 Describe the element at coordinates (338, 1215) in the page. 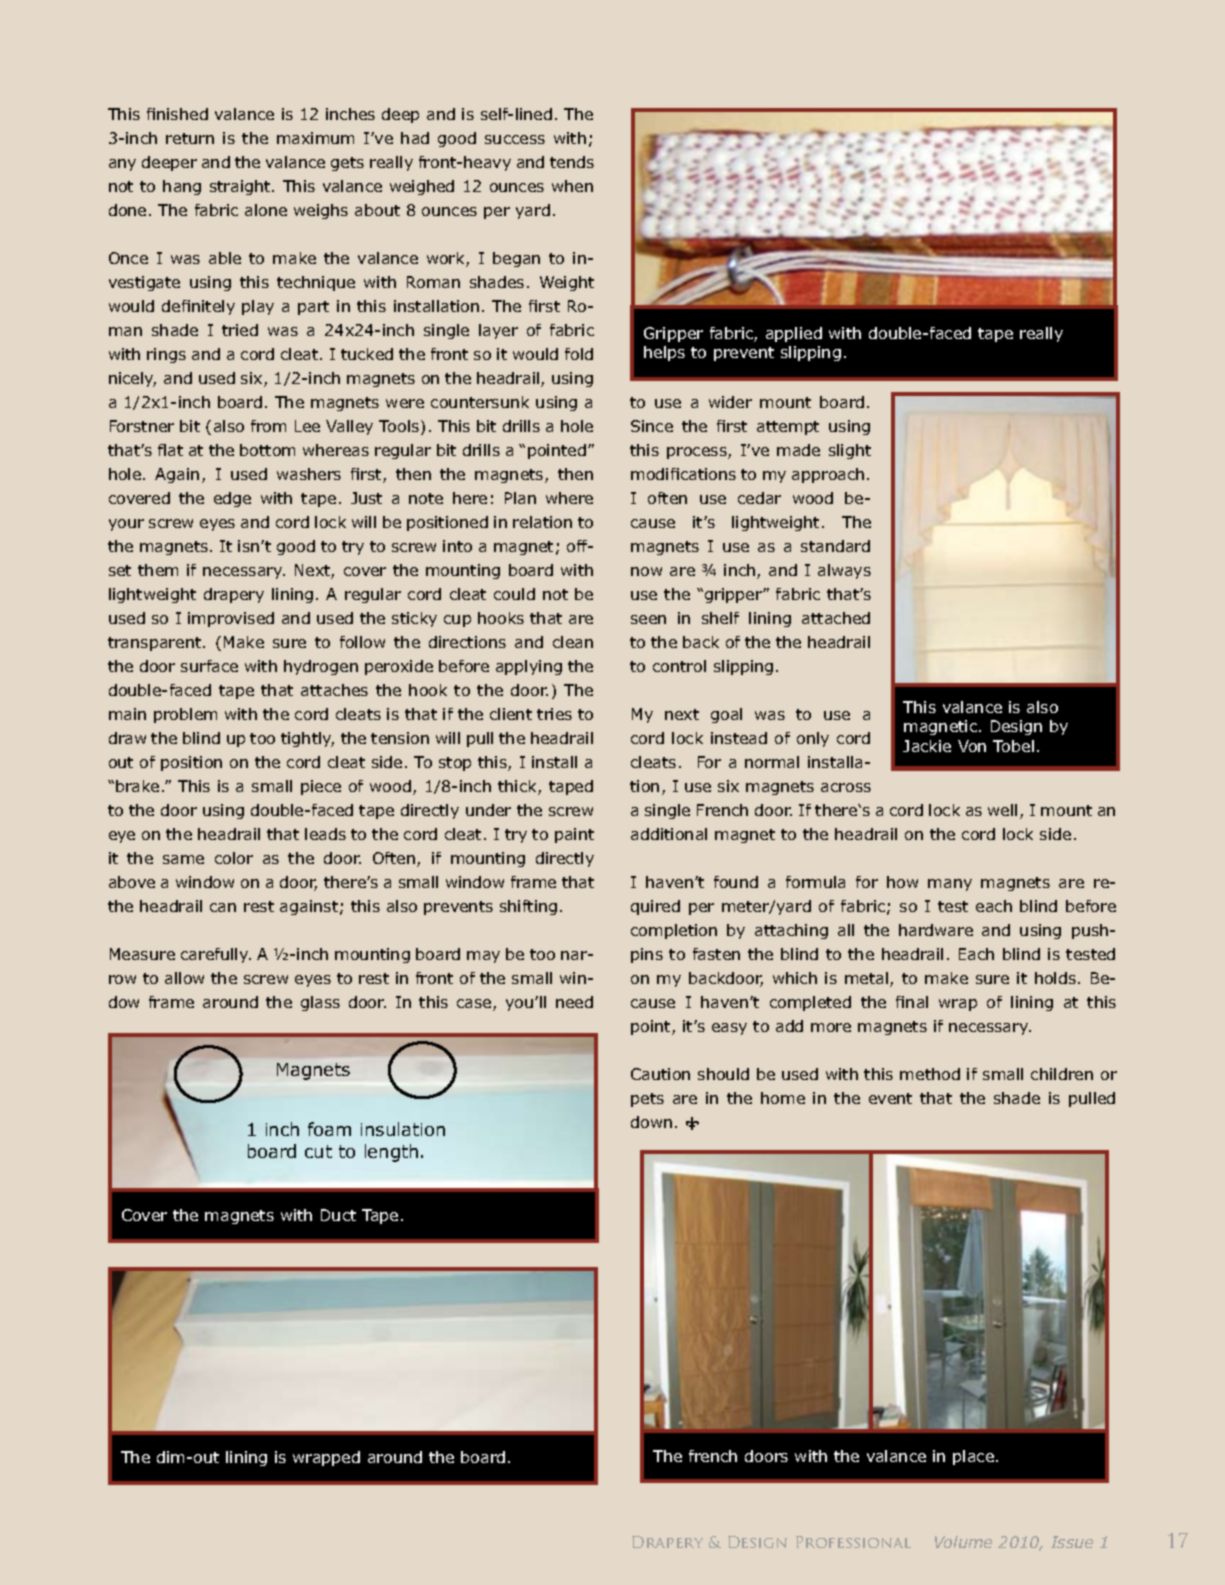

I see `Duct` at that location.
